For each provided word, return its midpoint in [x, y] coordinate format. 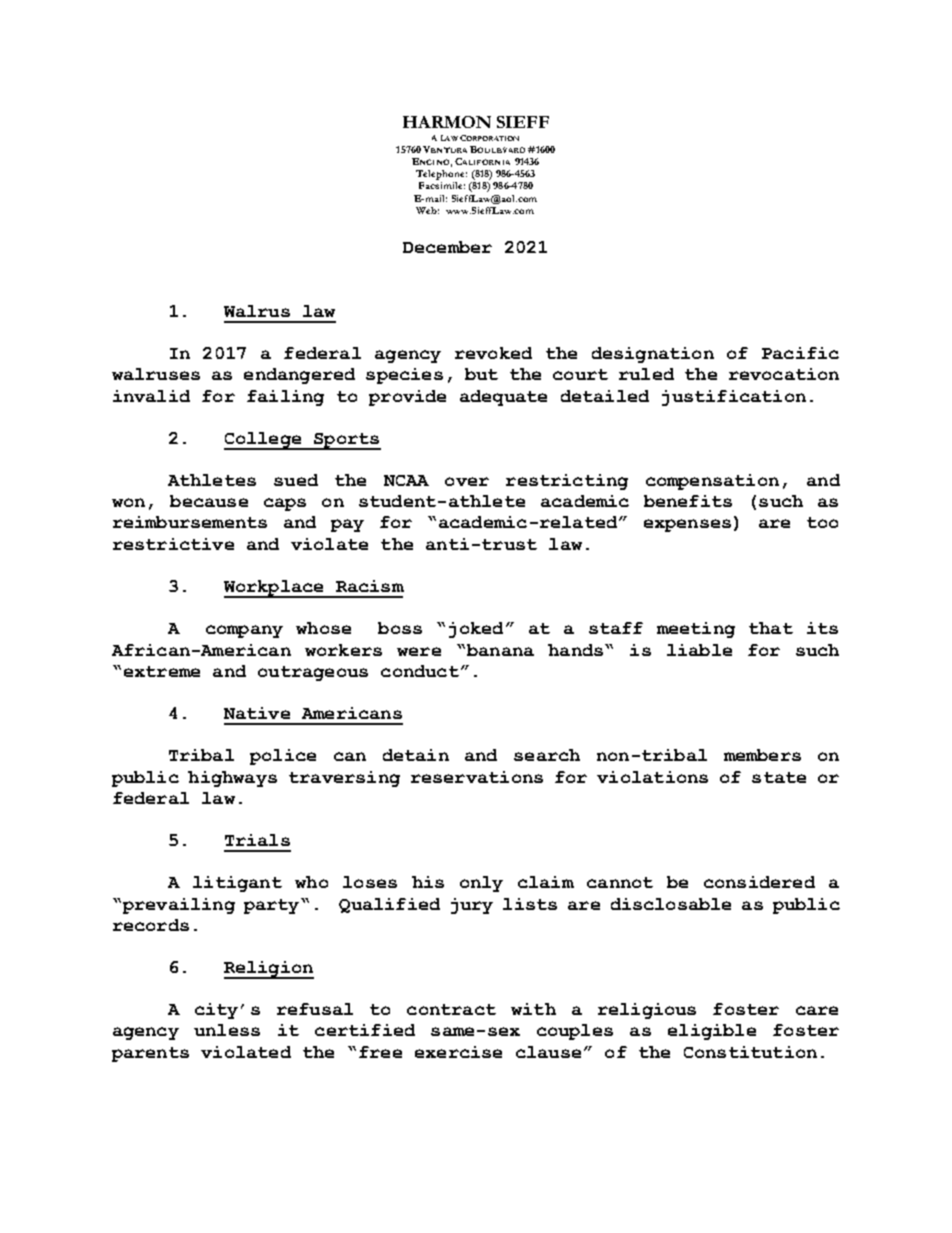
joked [478, 630]
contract [451, 1009]
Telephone [441, 176]
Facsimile [442, 185]
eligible [712, 1032]
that [771, 628]
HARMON [447, 122]
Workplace [275, 589]
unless [227, 1030]
